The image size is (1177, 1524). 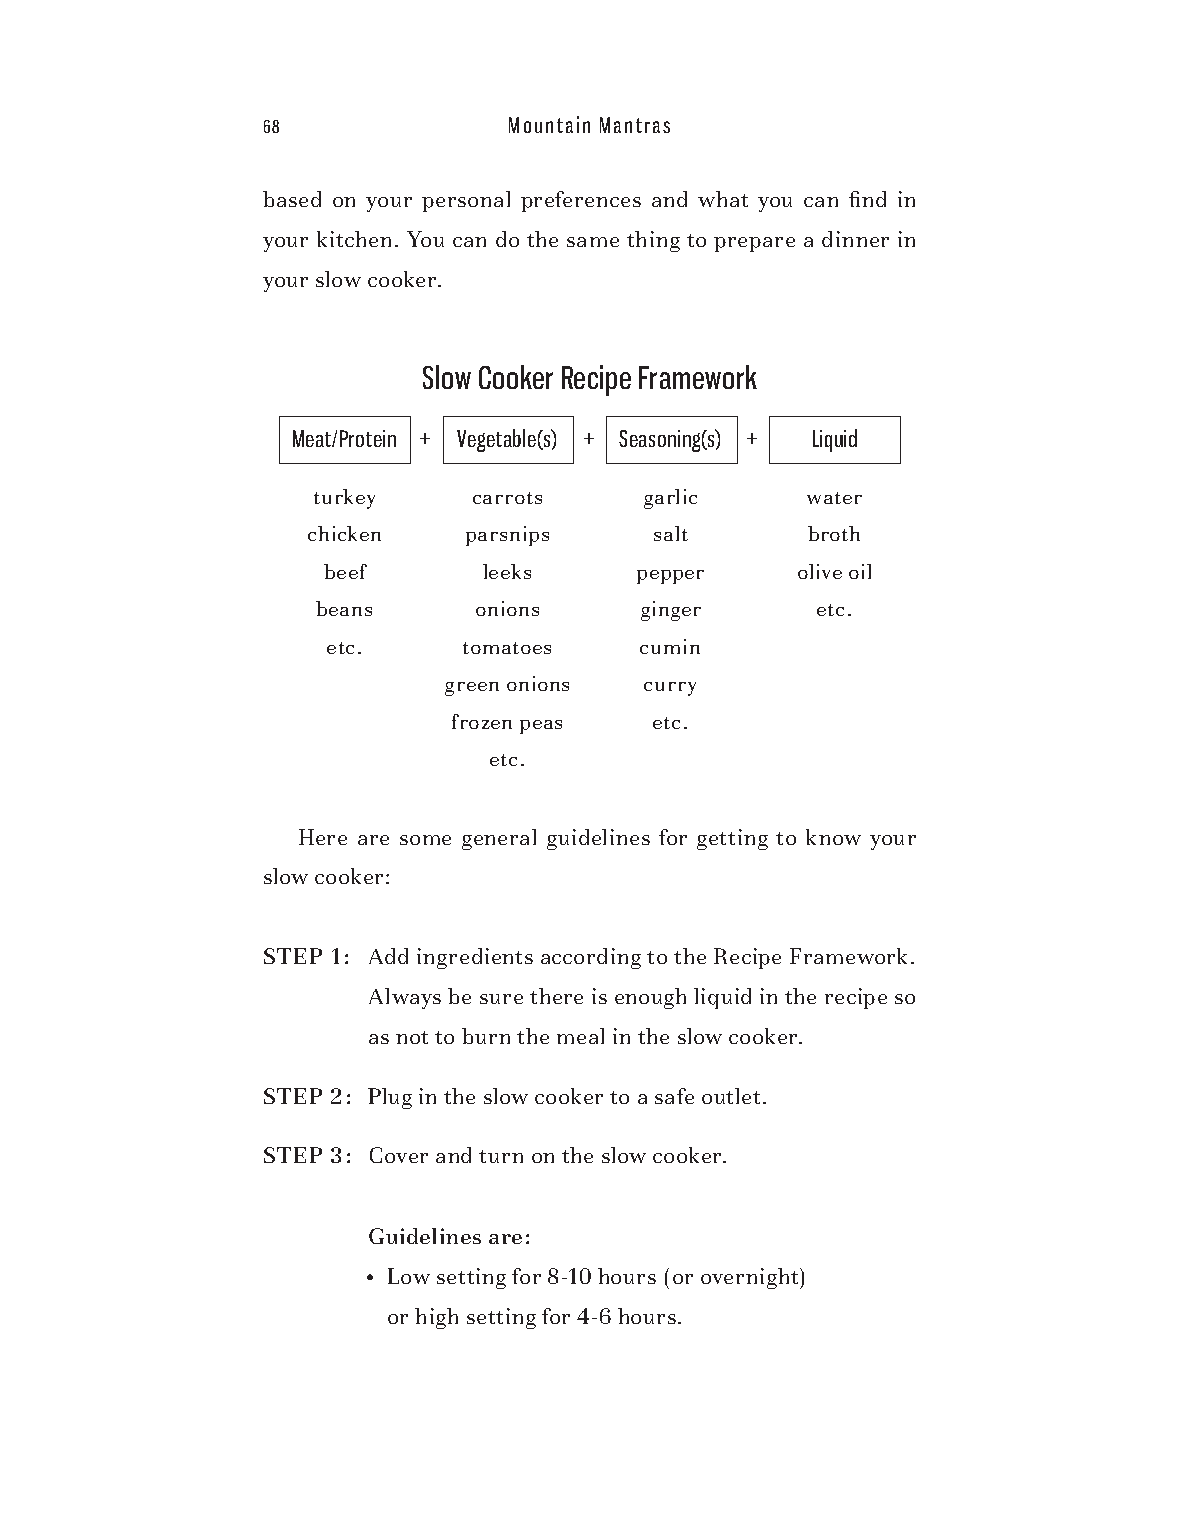 I want to click on peas, so click(x=541, y=727).
